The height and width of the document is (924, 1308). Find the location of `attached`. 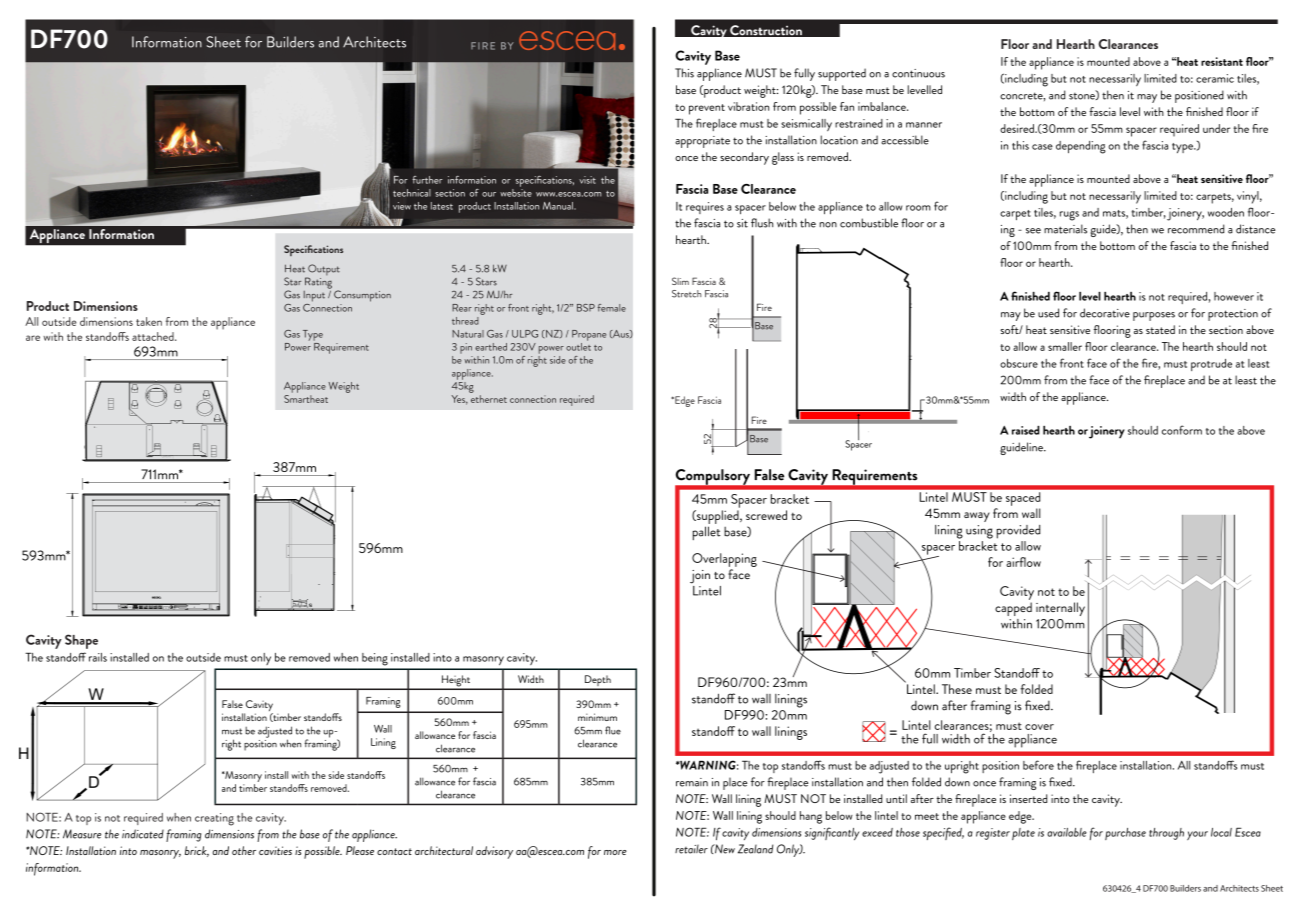

attached is located at coordinates (154, 336).
